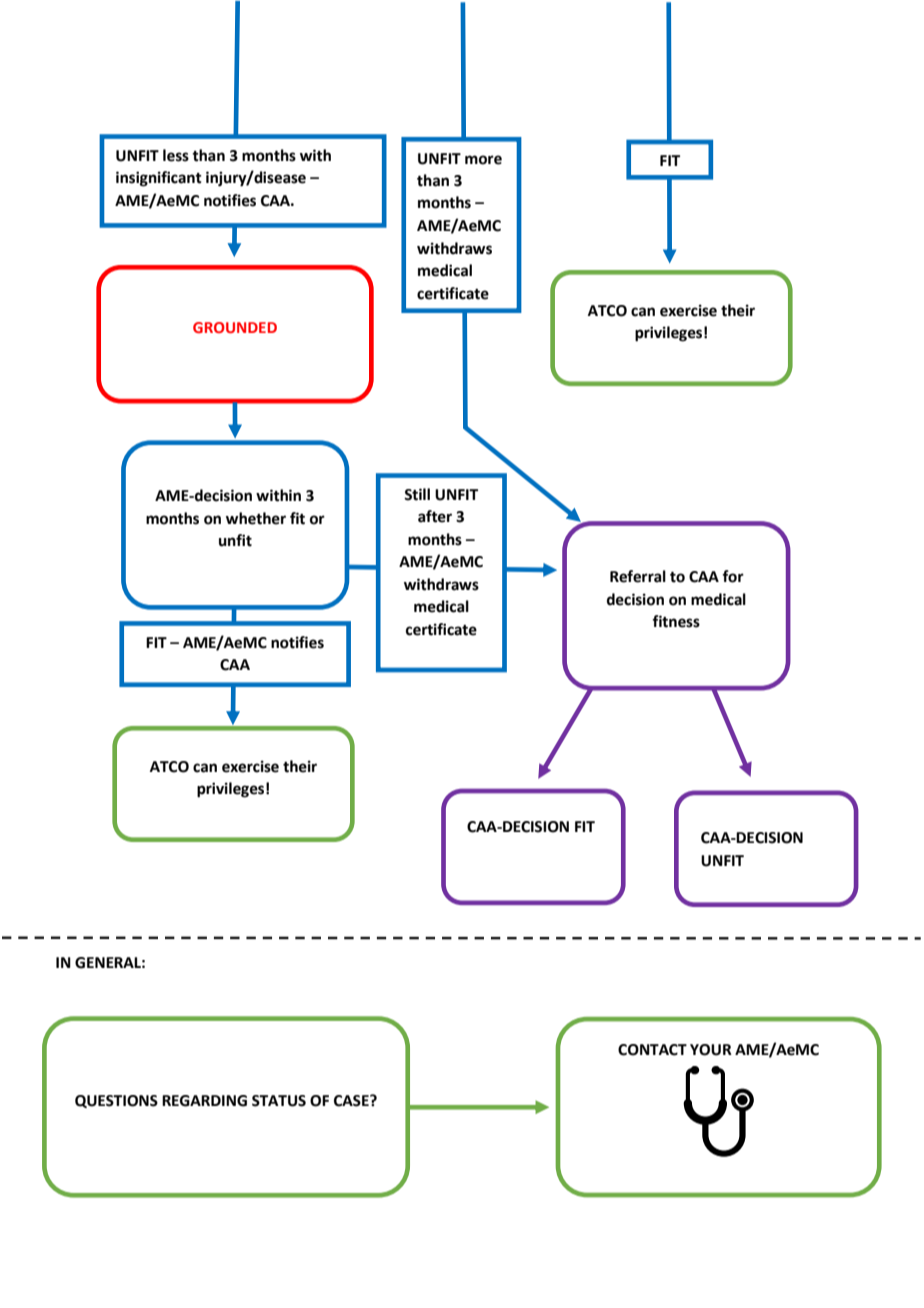 The image size is (924, 1308). What do you see at coordinates (435, 516) in the screenshot?
I see `after` at bounding box center [435, 516].
